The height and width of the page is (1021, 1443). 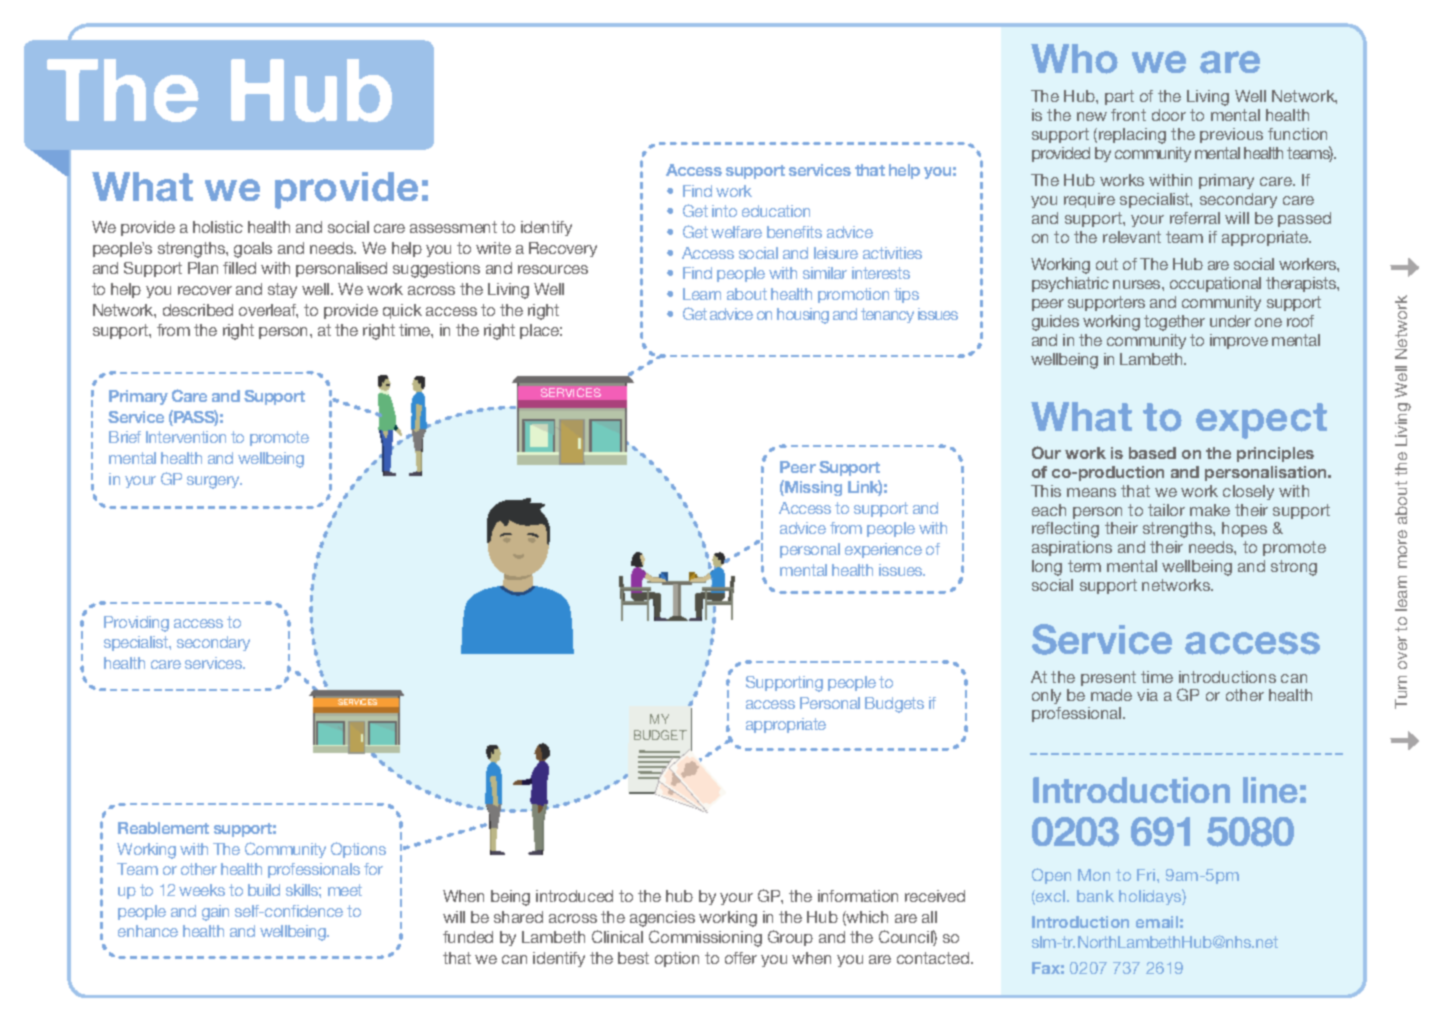 What do you see at coordinates (724, 211) in the page?
I see `into` at bounding box center [724, 211].
